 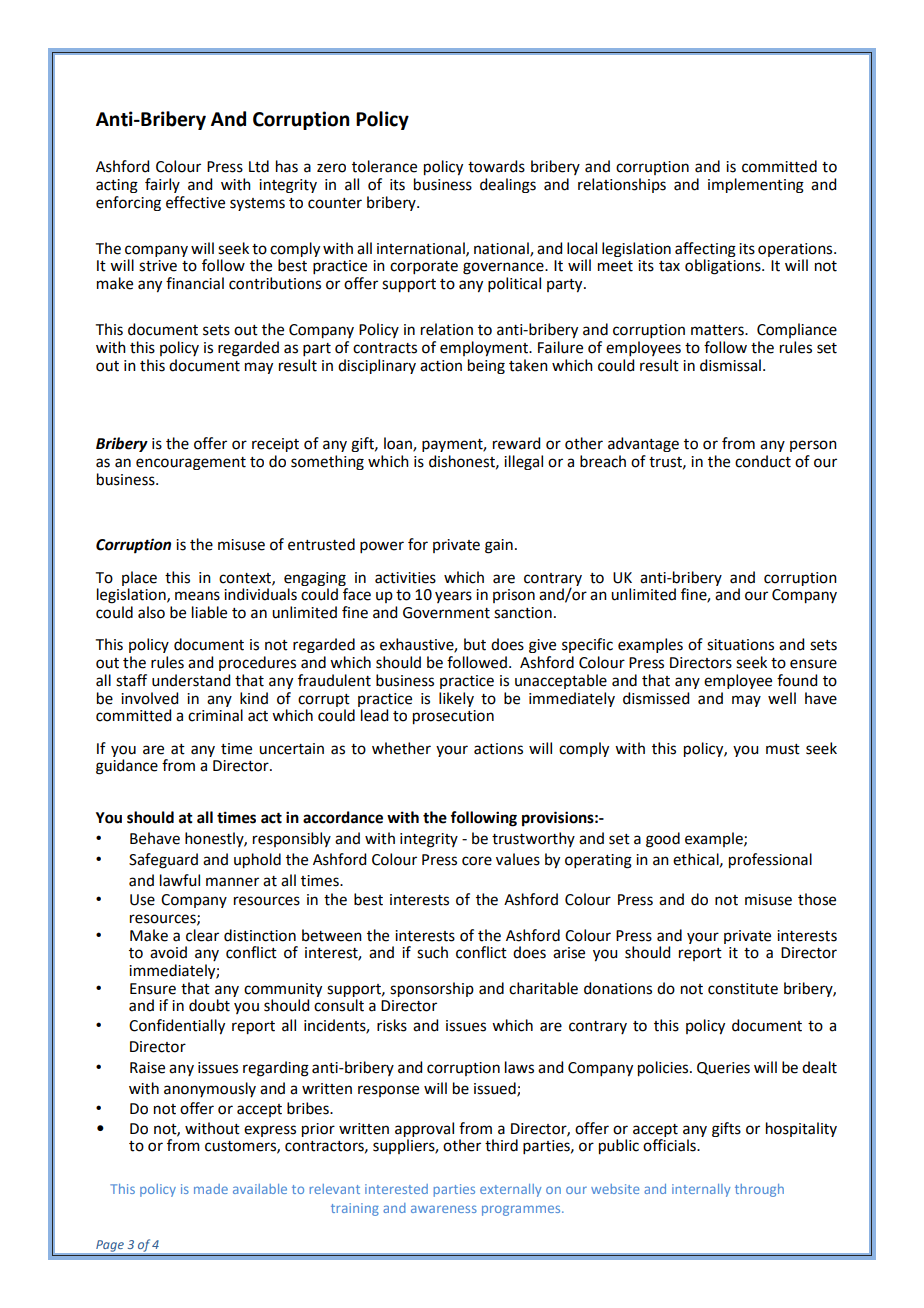 I want to click on likely, so click(x=456, y=699).
